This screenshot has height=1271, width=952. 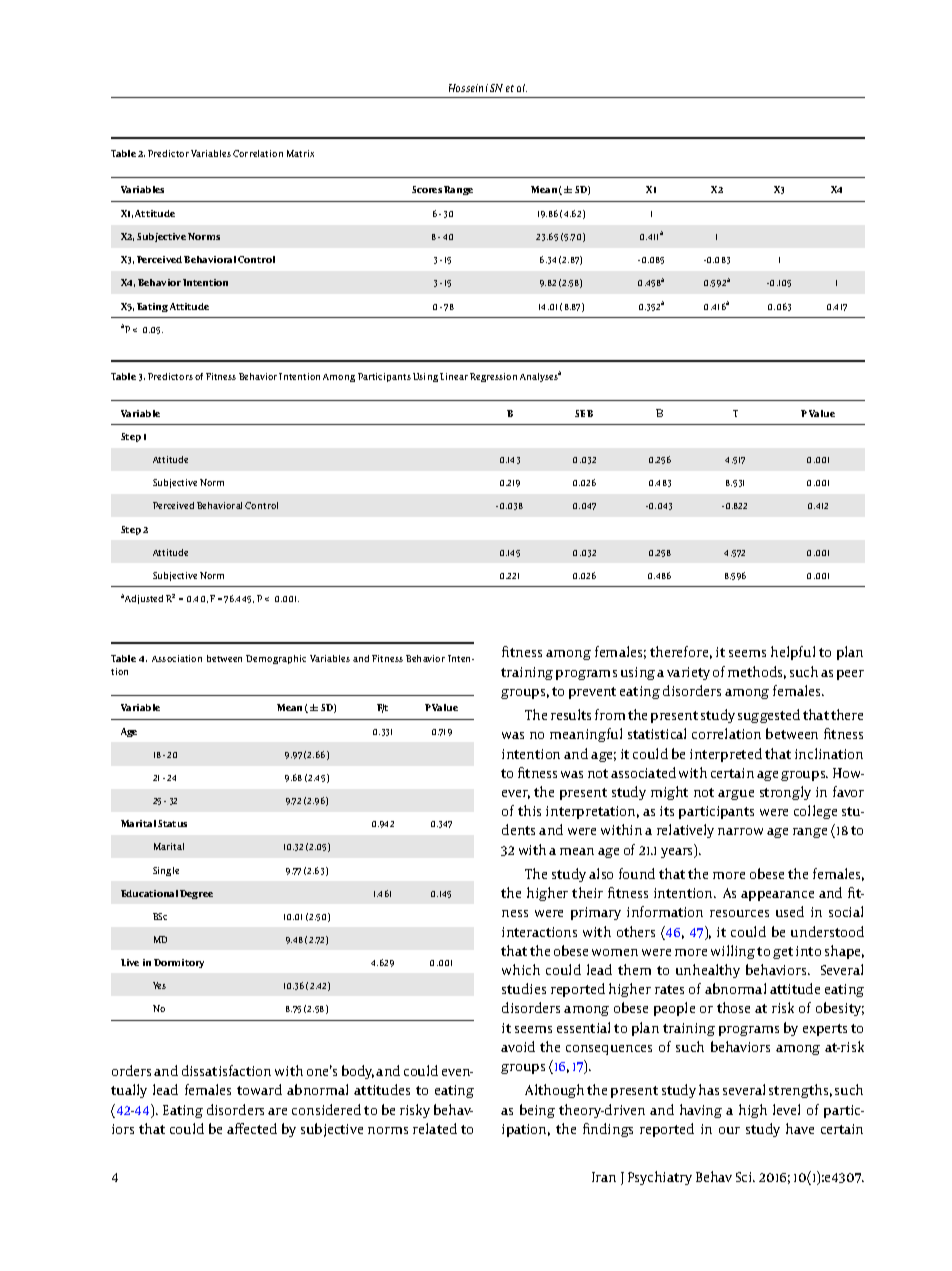 I want to click on affected, so click(x=252, y=1128).
